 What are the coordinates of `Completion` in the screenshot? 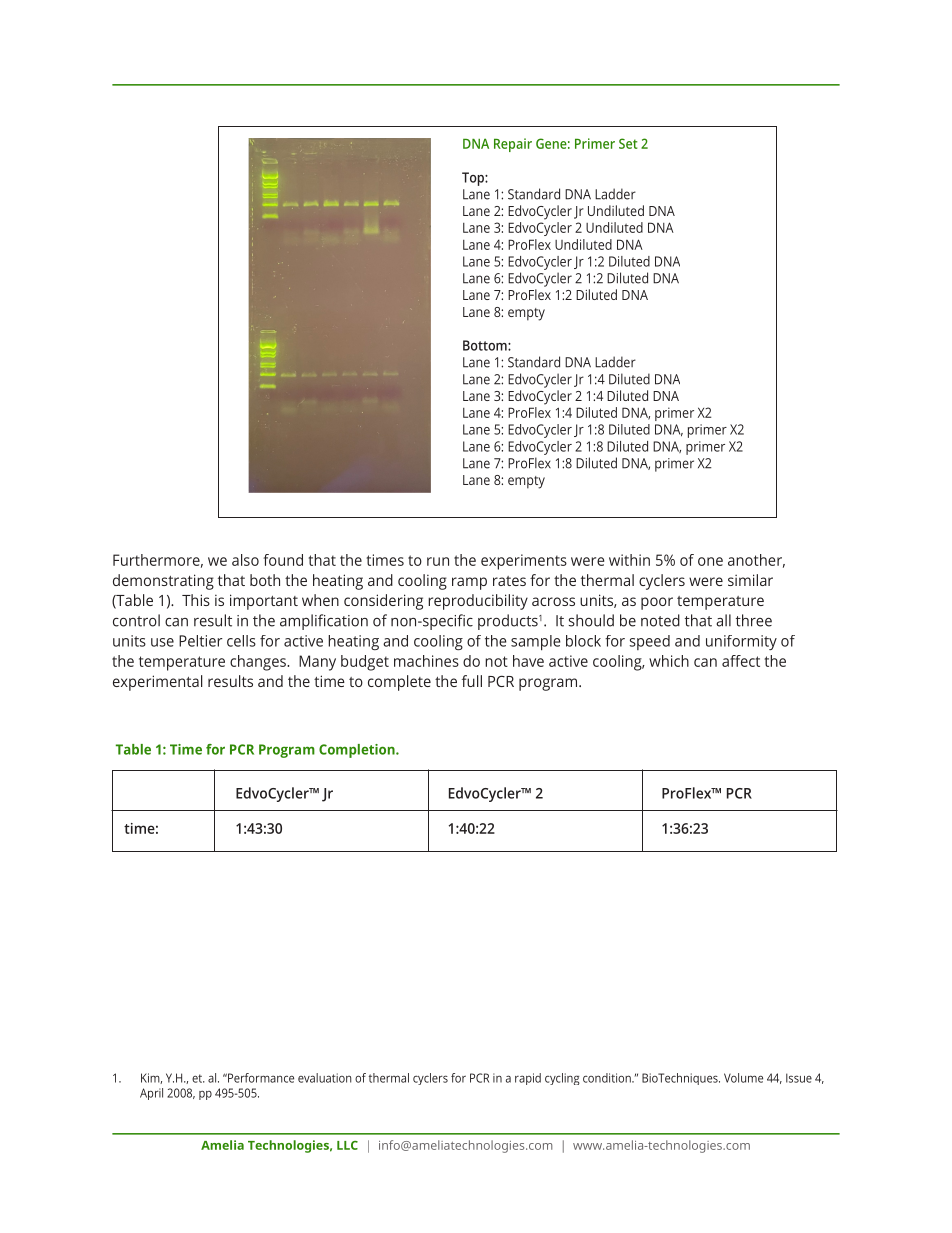 It's located at (358, 751).
